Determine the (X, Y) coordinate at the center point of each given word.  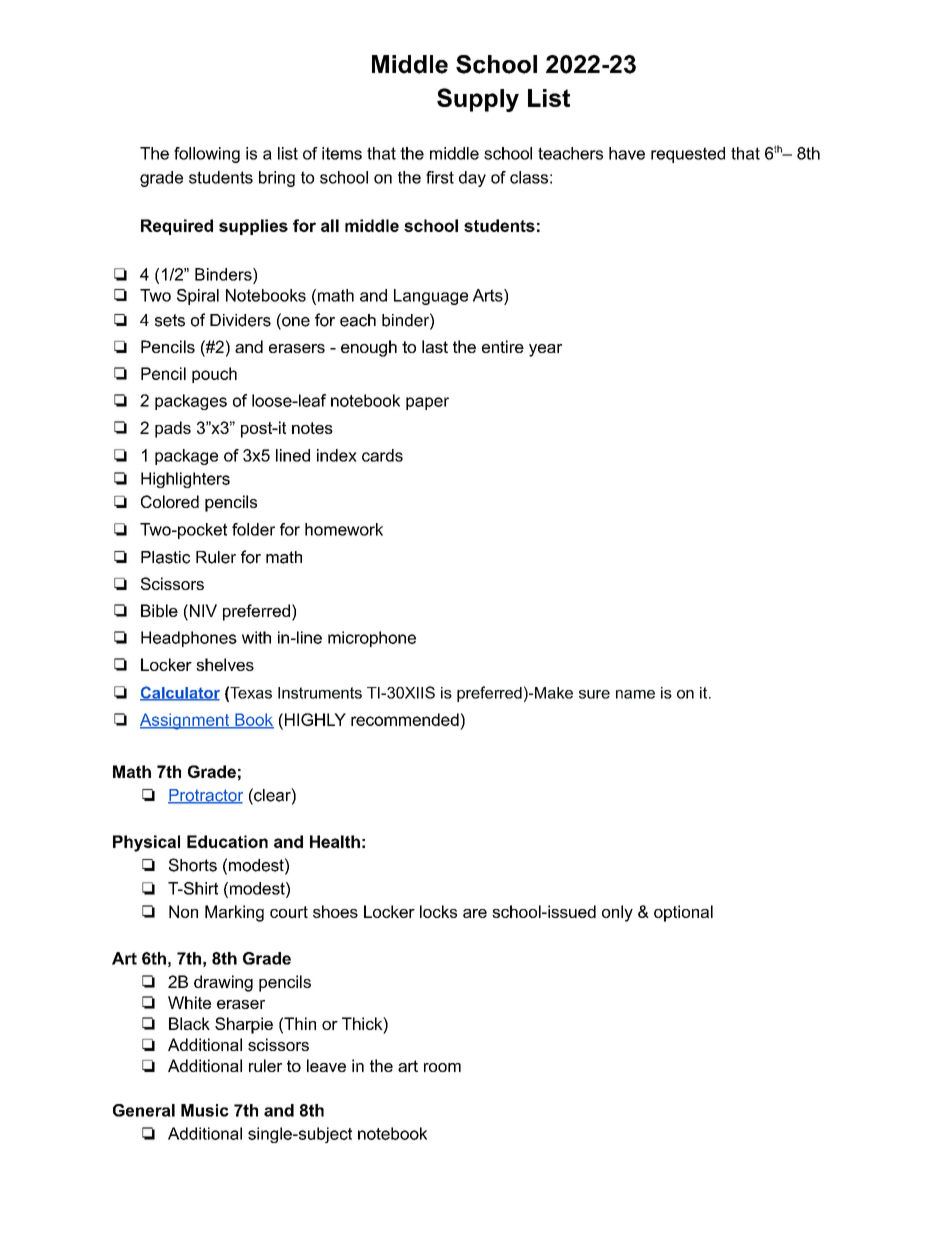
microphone (372, 639)
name (635, 694)
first (440, 177)
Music (205, 1110)
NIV (202, 610)
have (627, 153)
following (207, 155)
